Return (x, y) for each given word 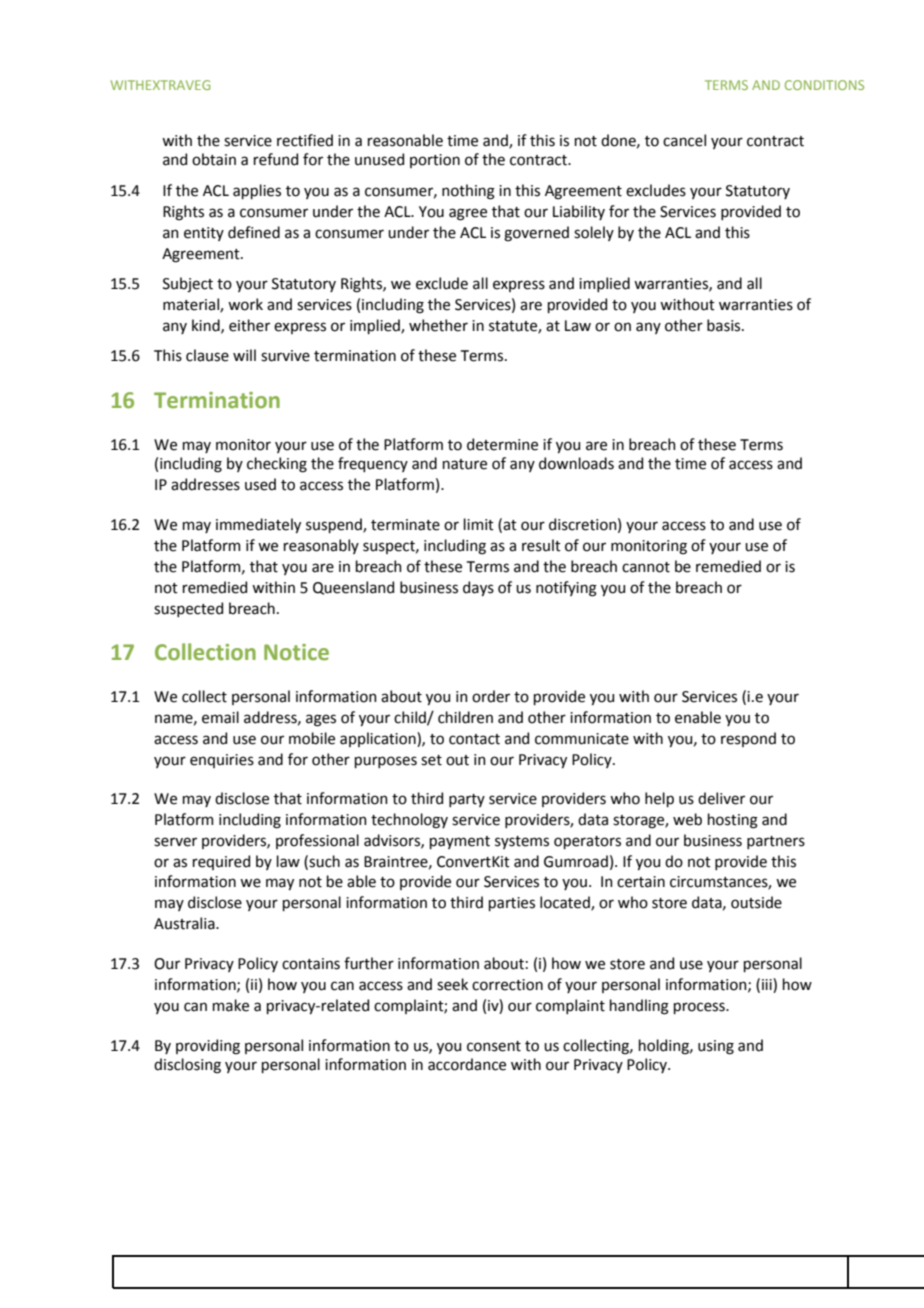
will (244, 355)
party (467, 800)
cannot (646, 567)
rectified (305, 140)
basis (725, 325)
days (478, 588)
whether (438, 325)
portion (435, 161)
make (231, 1005)
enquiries (222, 761)
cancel (684, 140)
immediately (258, 525)
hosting (733, 821)
